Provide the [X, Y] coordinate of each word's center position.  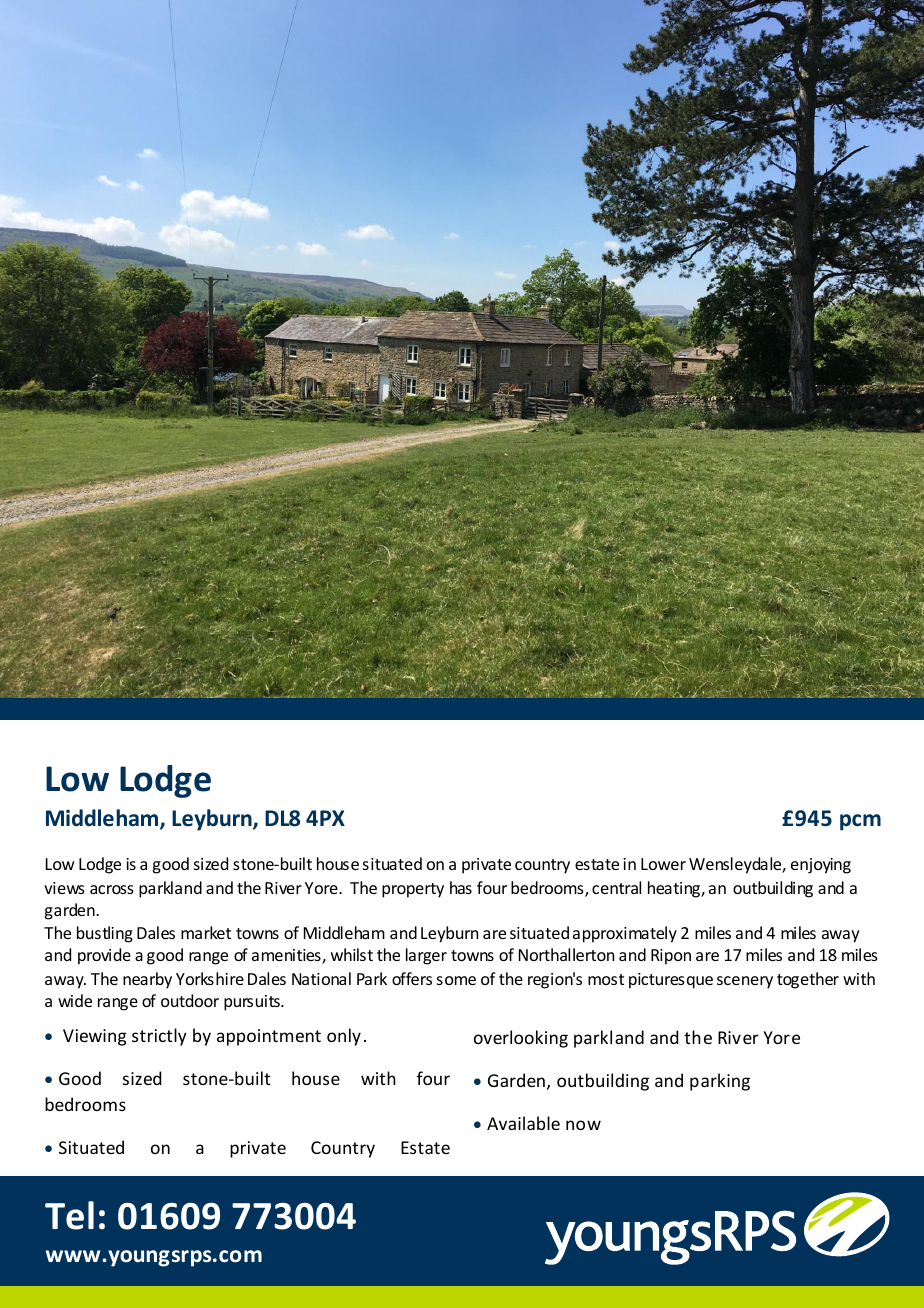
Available [523, 1123]
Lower [663, 864]
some [456, 980]
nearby [147, 980]
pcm [860, 822]
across [112, 889]
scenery [745, 982]
